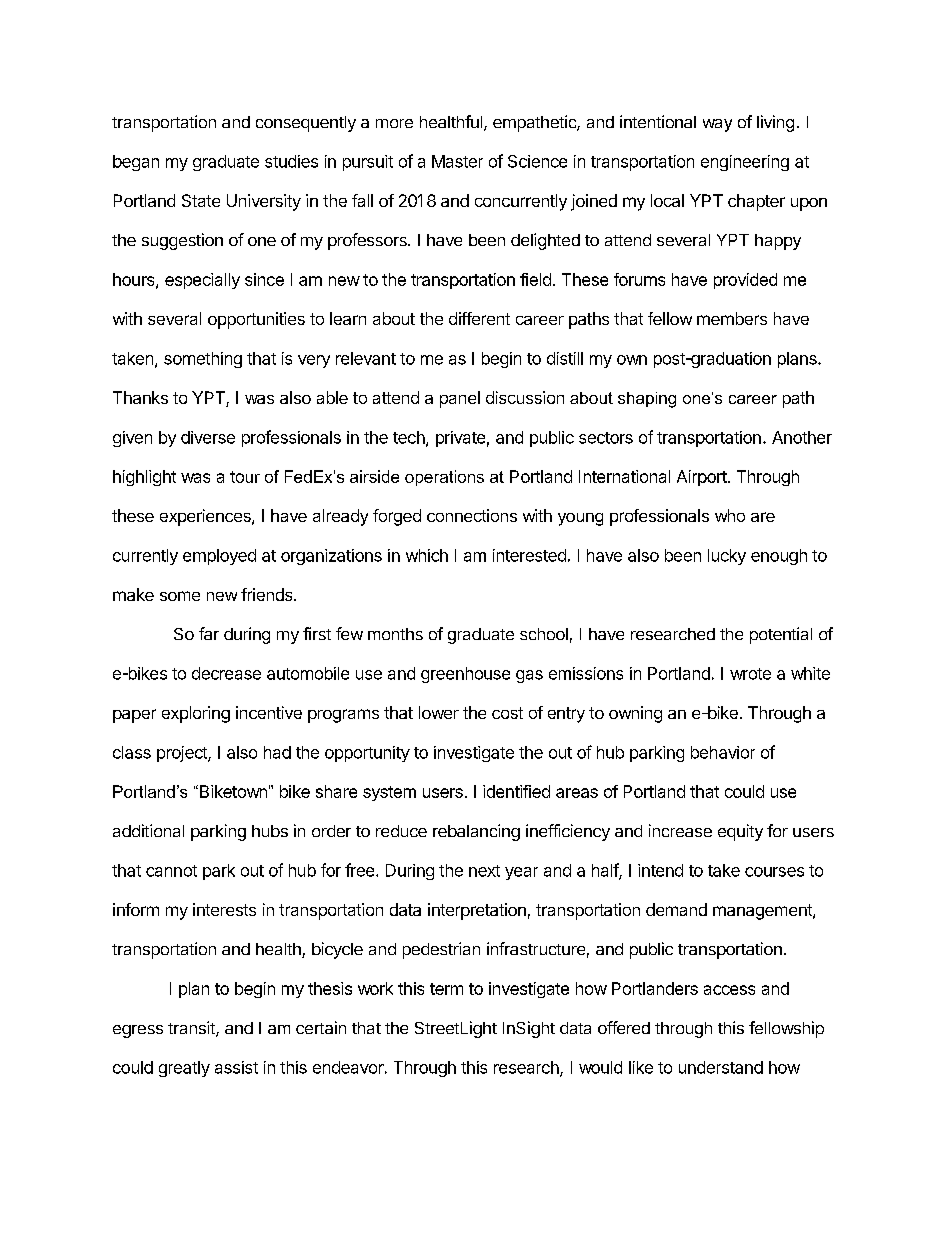 The height and width of the screenshot is (1233, 952). Describe the element at coordinates (201, 200) in the screenshot. I see `State` at that location.
